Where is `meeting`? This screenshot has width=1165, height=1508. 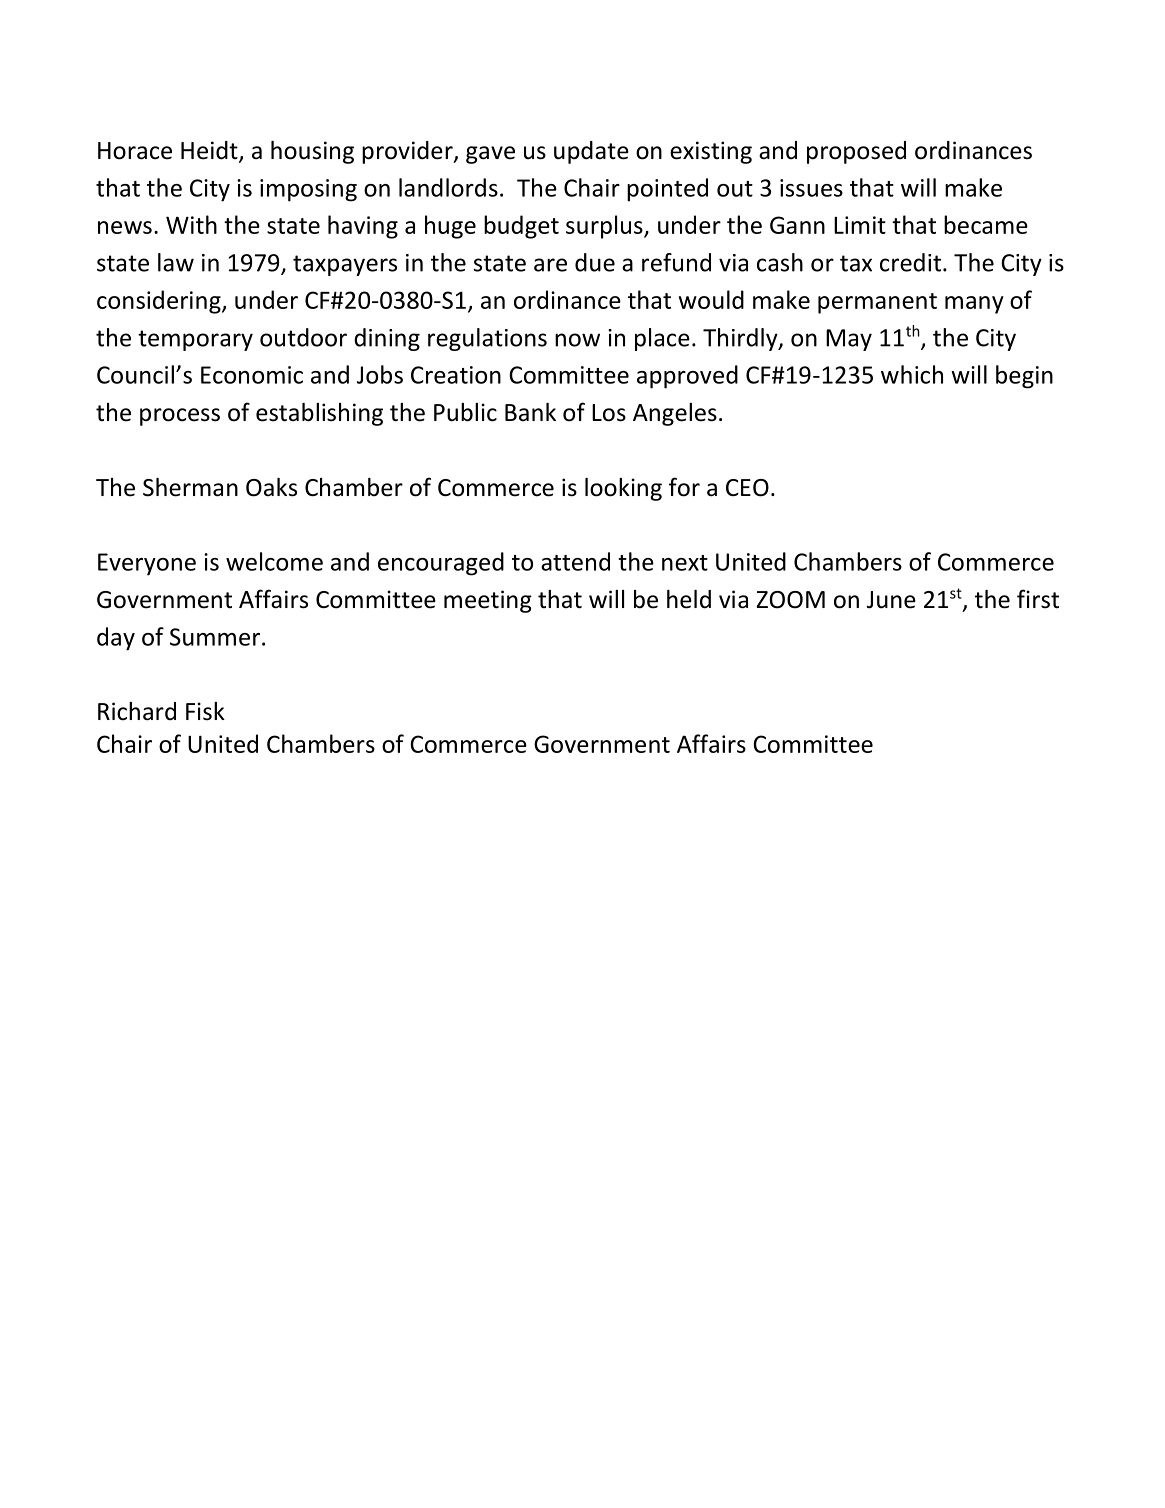
meeting is located at coordinates (488, 601).
